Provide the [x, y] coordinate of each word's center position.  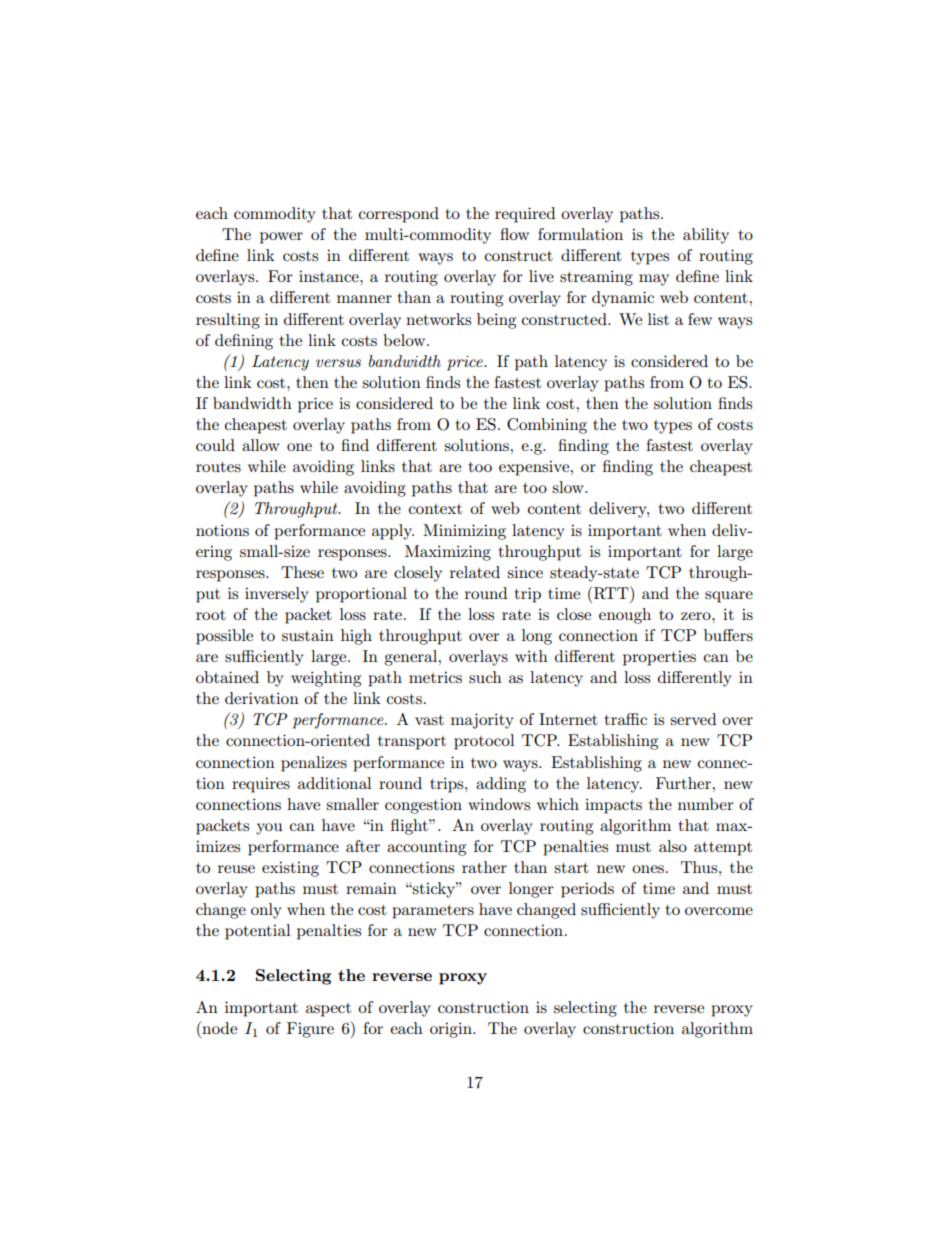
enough [625, 616]
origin [452, 1030]
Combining [547, 426]
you [269, 829]
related [475, 572]
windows [499, 804]
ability [706, 236]
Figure [310, 1030]
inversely [277, 595]
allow [261, 445]
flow [514, 234]
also [673, 846]
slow [569, 487]
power [281, 238]
